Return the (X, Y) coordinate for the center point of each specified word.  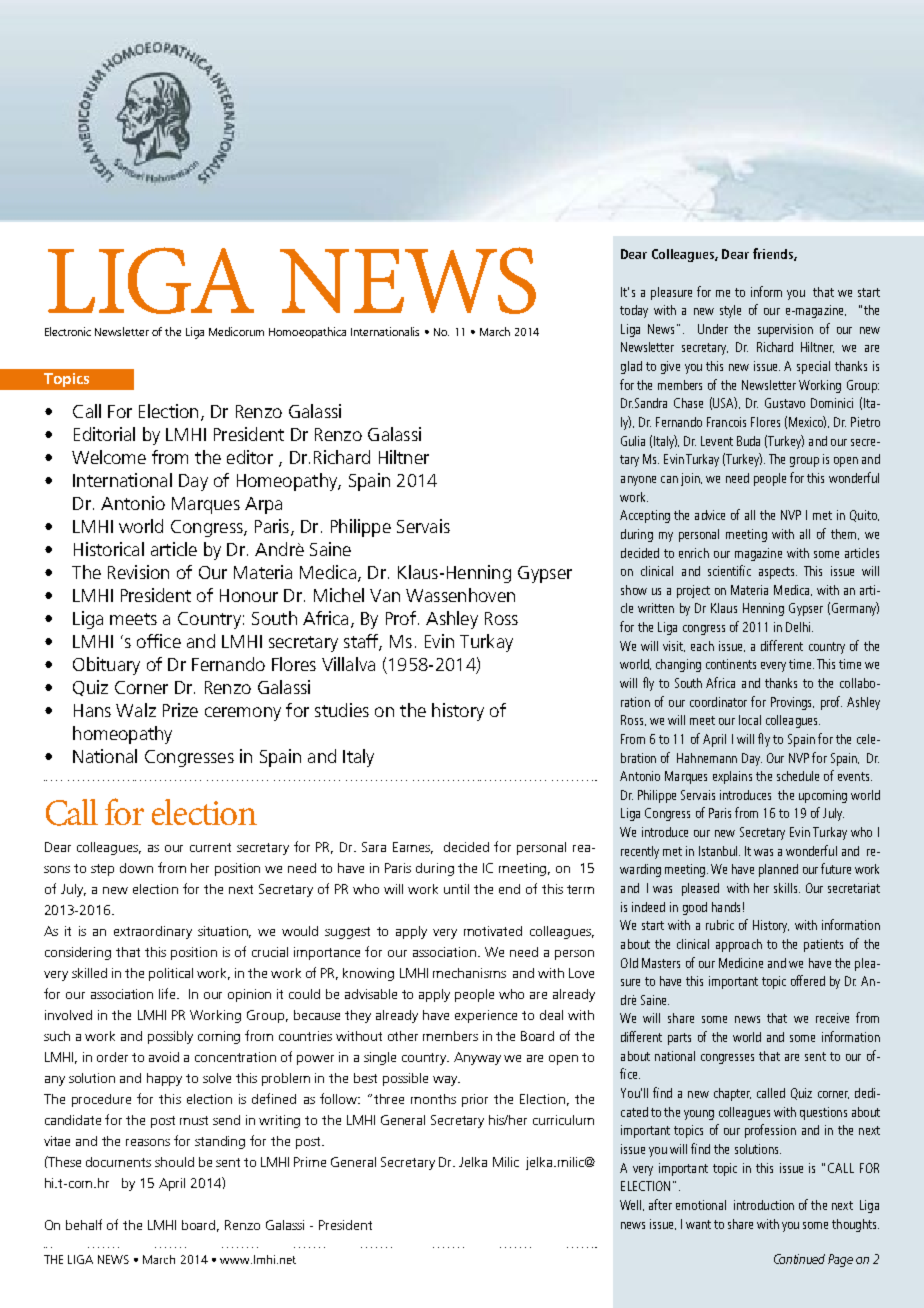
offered (808, 980)
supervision (785, 330)
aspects (778, 573)
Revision (138, 572)
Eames (413, 848)
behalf (84, 1224)
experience (486, 1016)
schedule (798, 776)
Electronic (68, 331)
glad (631, 367)
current (210, 847)
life (169, 993)
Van (385, 595)
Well (632, 1205)
